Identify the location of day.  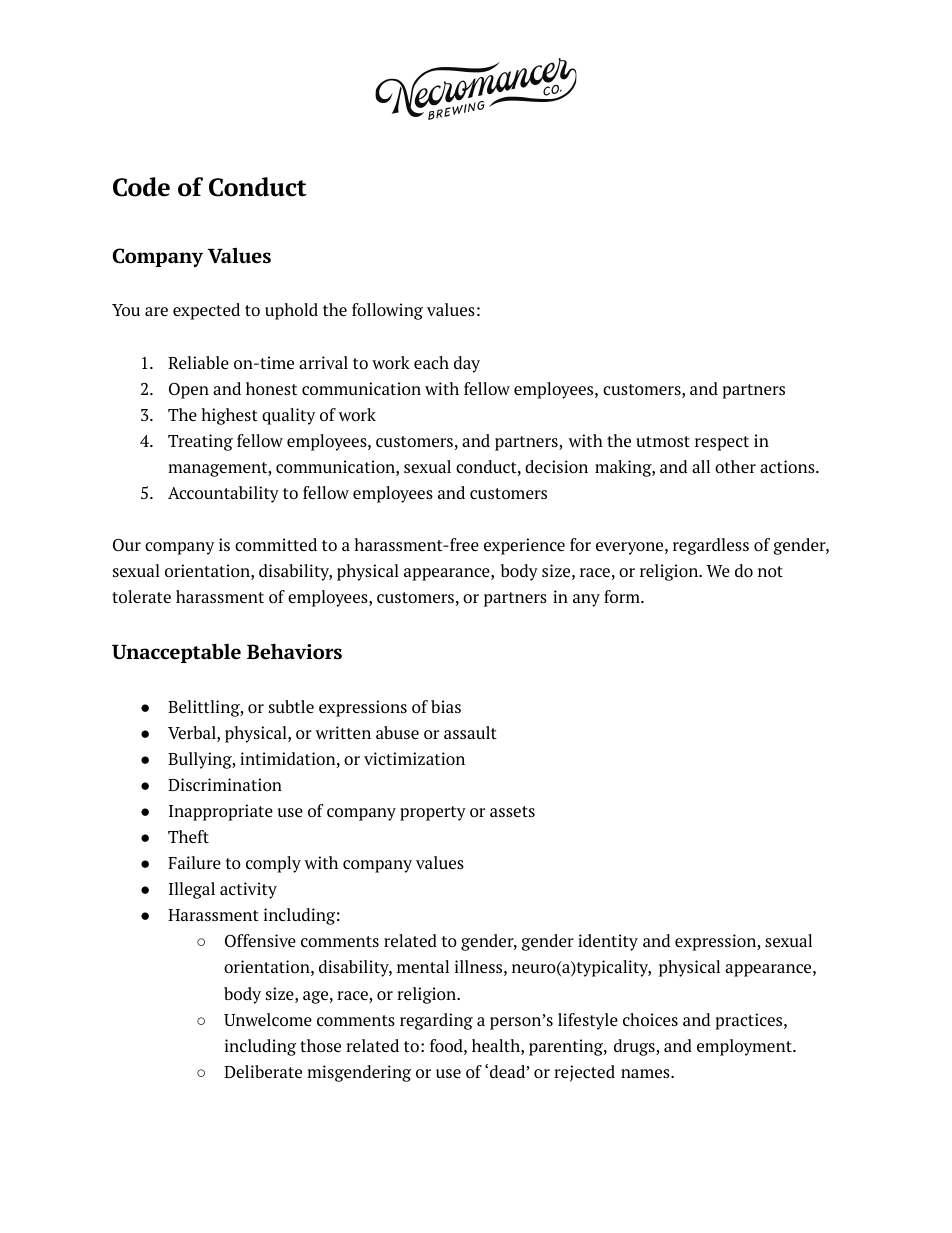
(467, 364).
